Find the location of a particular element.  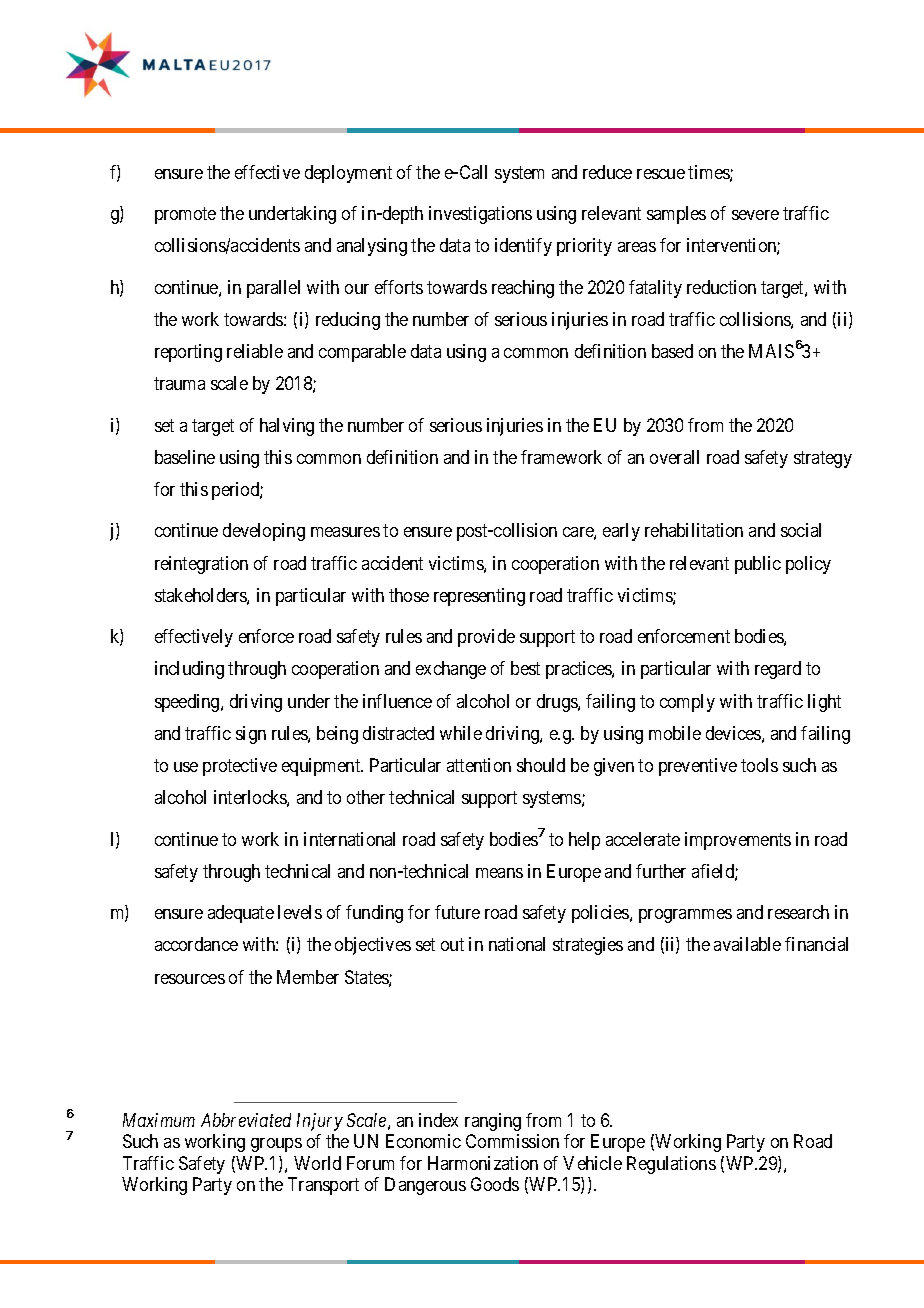

means is located at coordinates (499, 873).
